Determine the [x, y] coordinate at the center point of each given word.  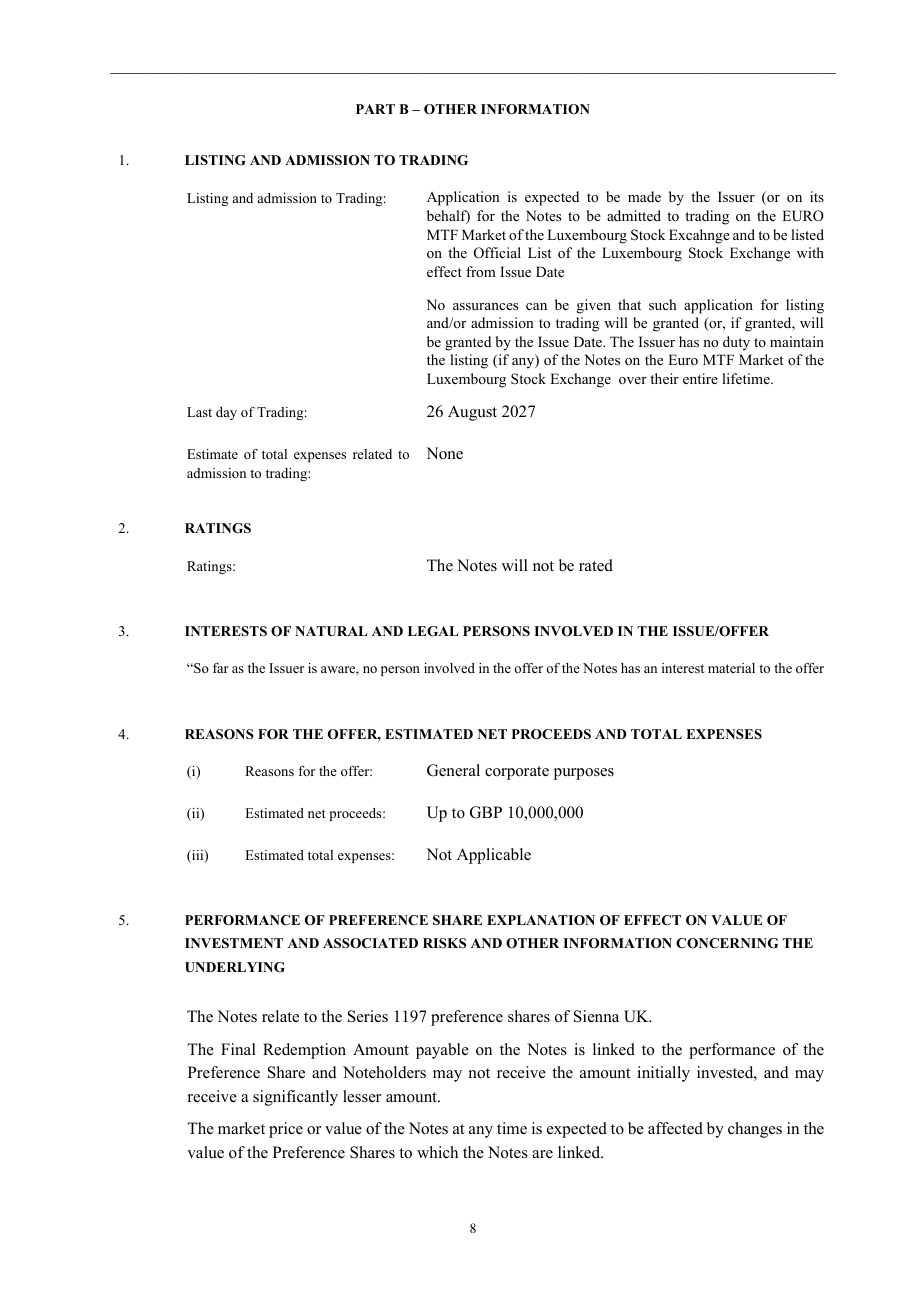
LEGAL [433, 631]
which [437, 1152]
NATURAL [331, 631]
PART [375, 109]
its [817, 196]
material [731, 668]
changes [755, 1130]
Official [497, 253]
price [286, 1130]
